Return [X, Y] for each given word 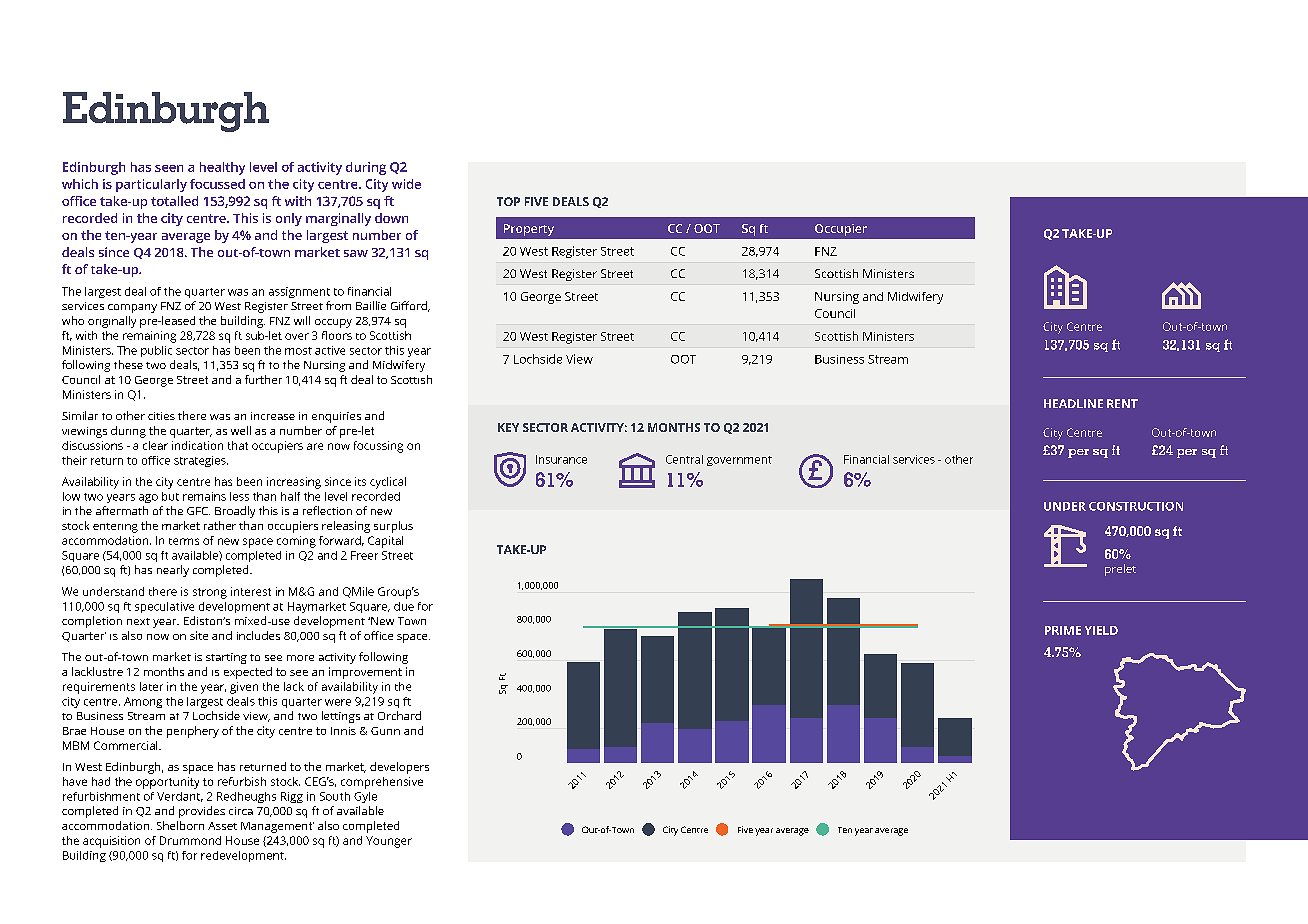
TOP [508, 201]
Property [529, 230]
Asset [222, 826]
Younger [389, 842]
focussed [217, 184]
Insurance [561, 459]
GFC [198, 511]
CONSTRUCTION [1136, 506]
